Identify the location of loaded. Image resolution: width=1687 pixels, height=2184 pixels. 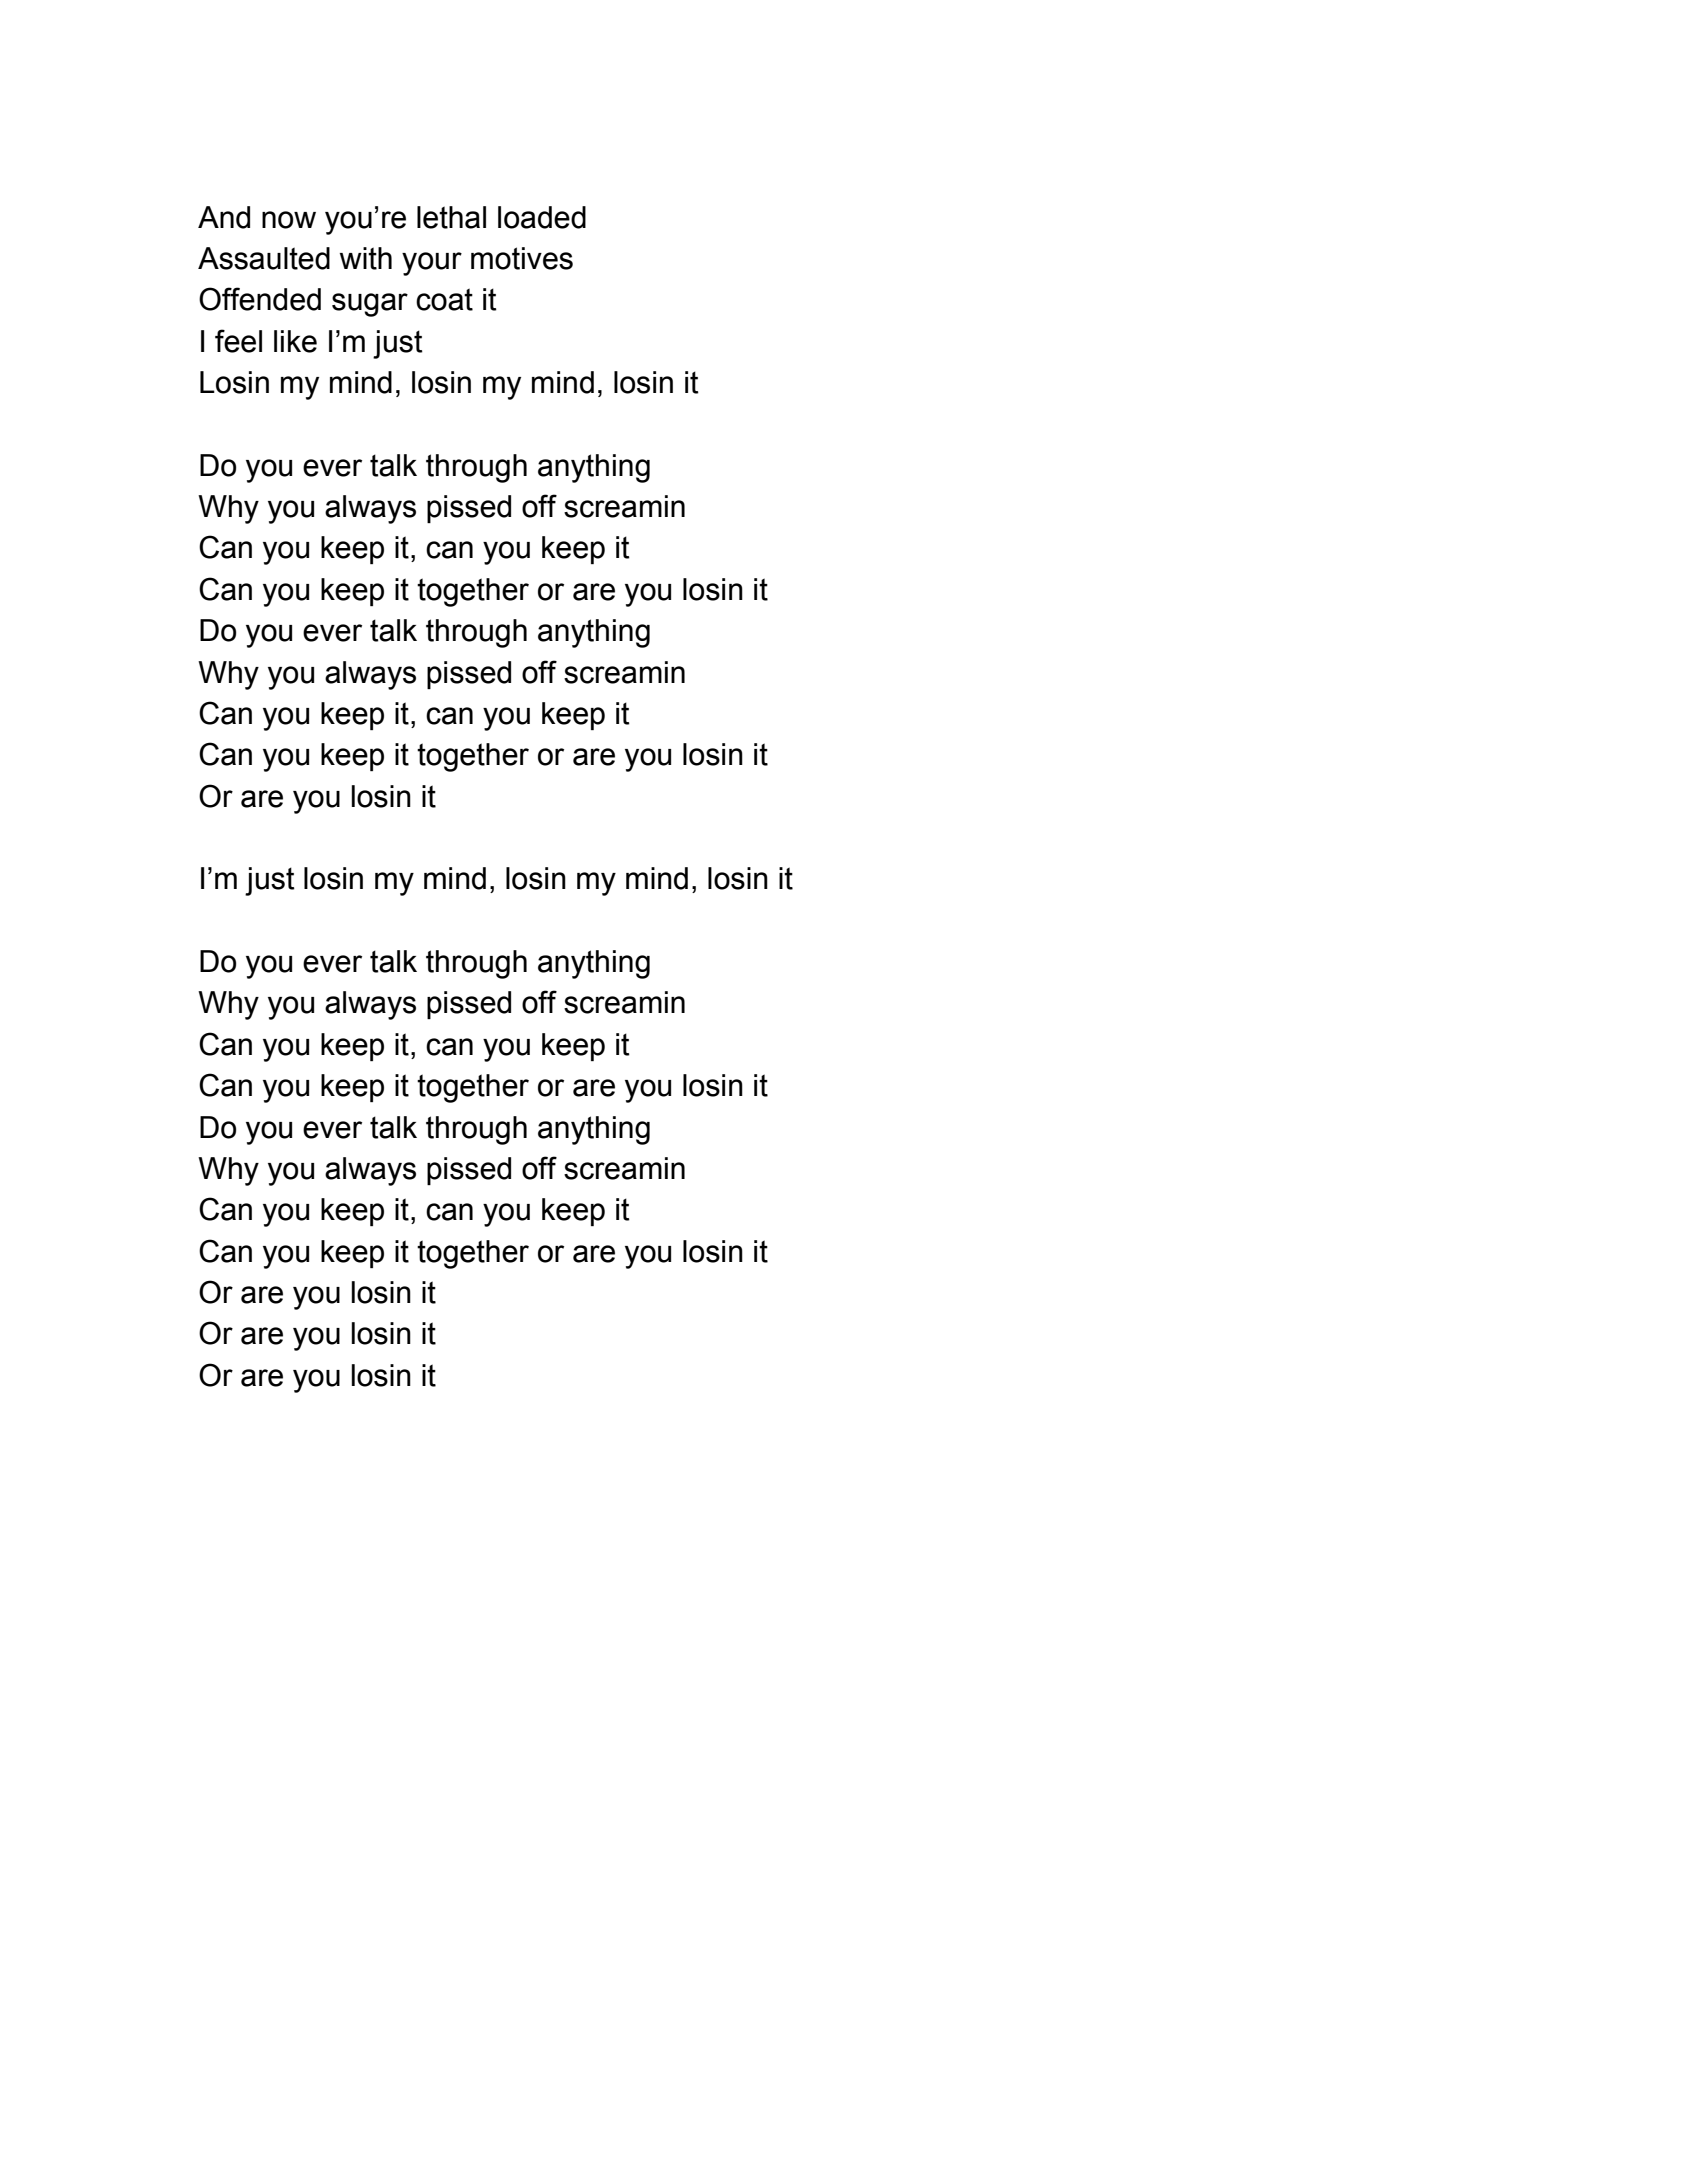
(542, 217).
